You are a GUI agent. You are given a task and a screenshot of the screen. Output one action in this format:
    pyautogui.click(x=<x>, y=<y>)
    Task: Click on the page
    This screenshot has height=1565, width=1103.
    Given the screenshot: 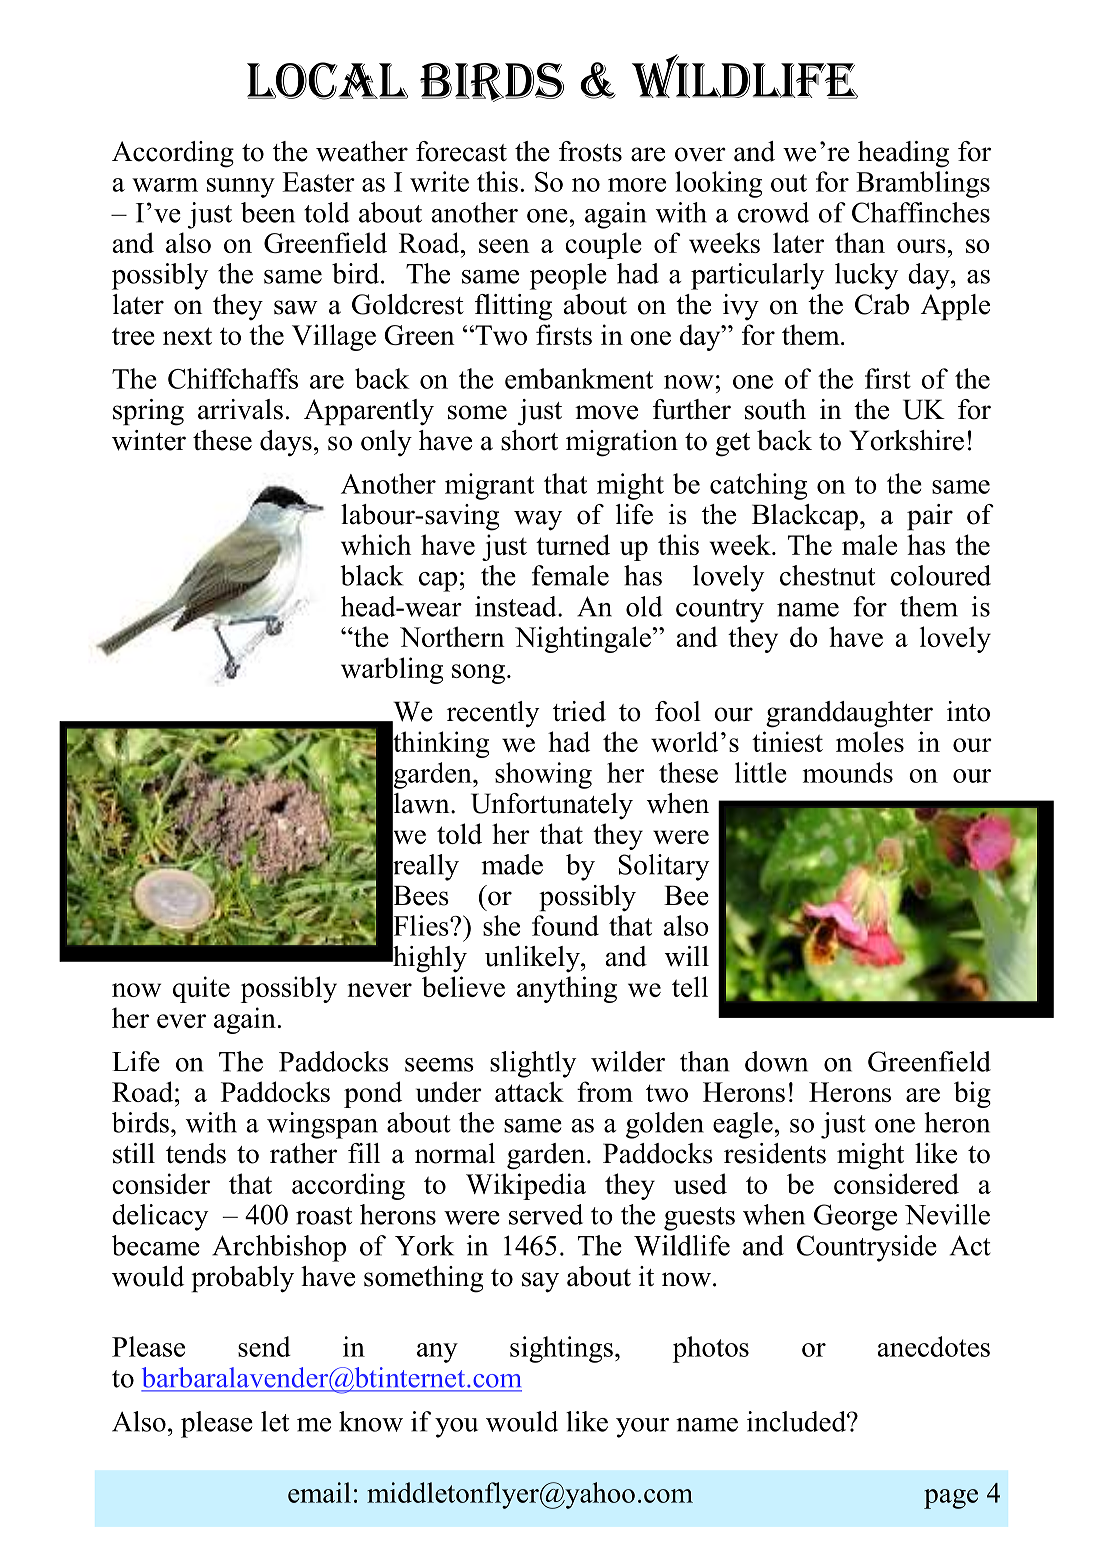 What is the action you would take?
    pyautogui.click(x=951, y=1499)
